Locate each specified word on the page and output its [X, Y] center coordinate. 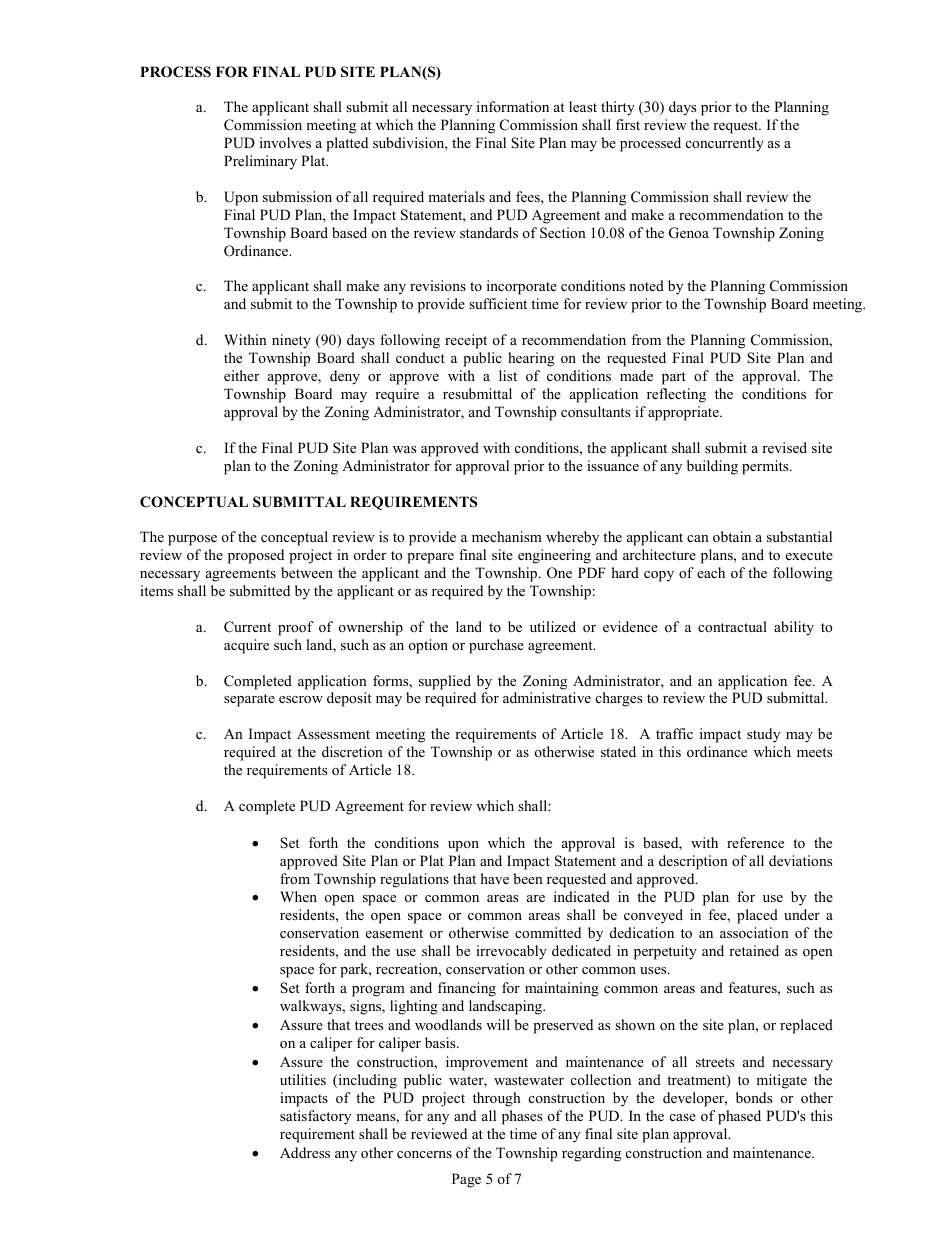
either [241, 375]
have [495, 878]
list [508, 375]
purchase [496, 646]
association [754, 932]
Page [466, 1180]
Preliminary [260, 162]
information [513, 106]
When [298, 896]
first [628, 124]
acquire [246, 646]
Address [305, 1152]
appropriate [684, 413]
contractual [732, 626]
